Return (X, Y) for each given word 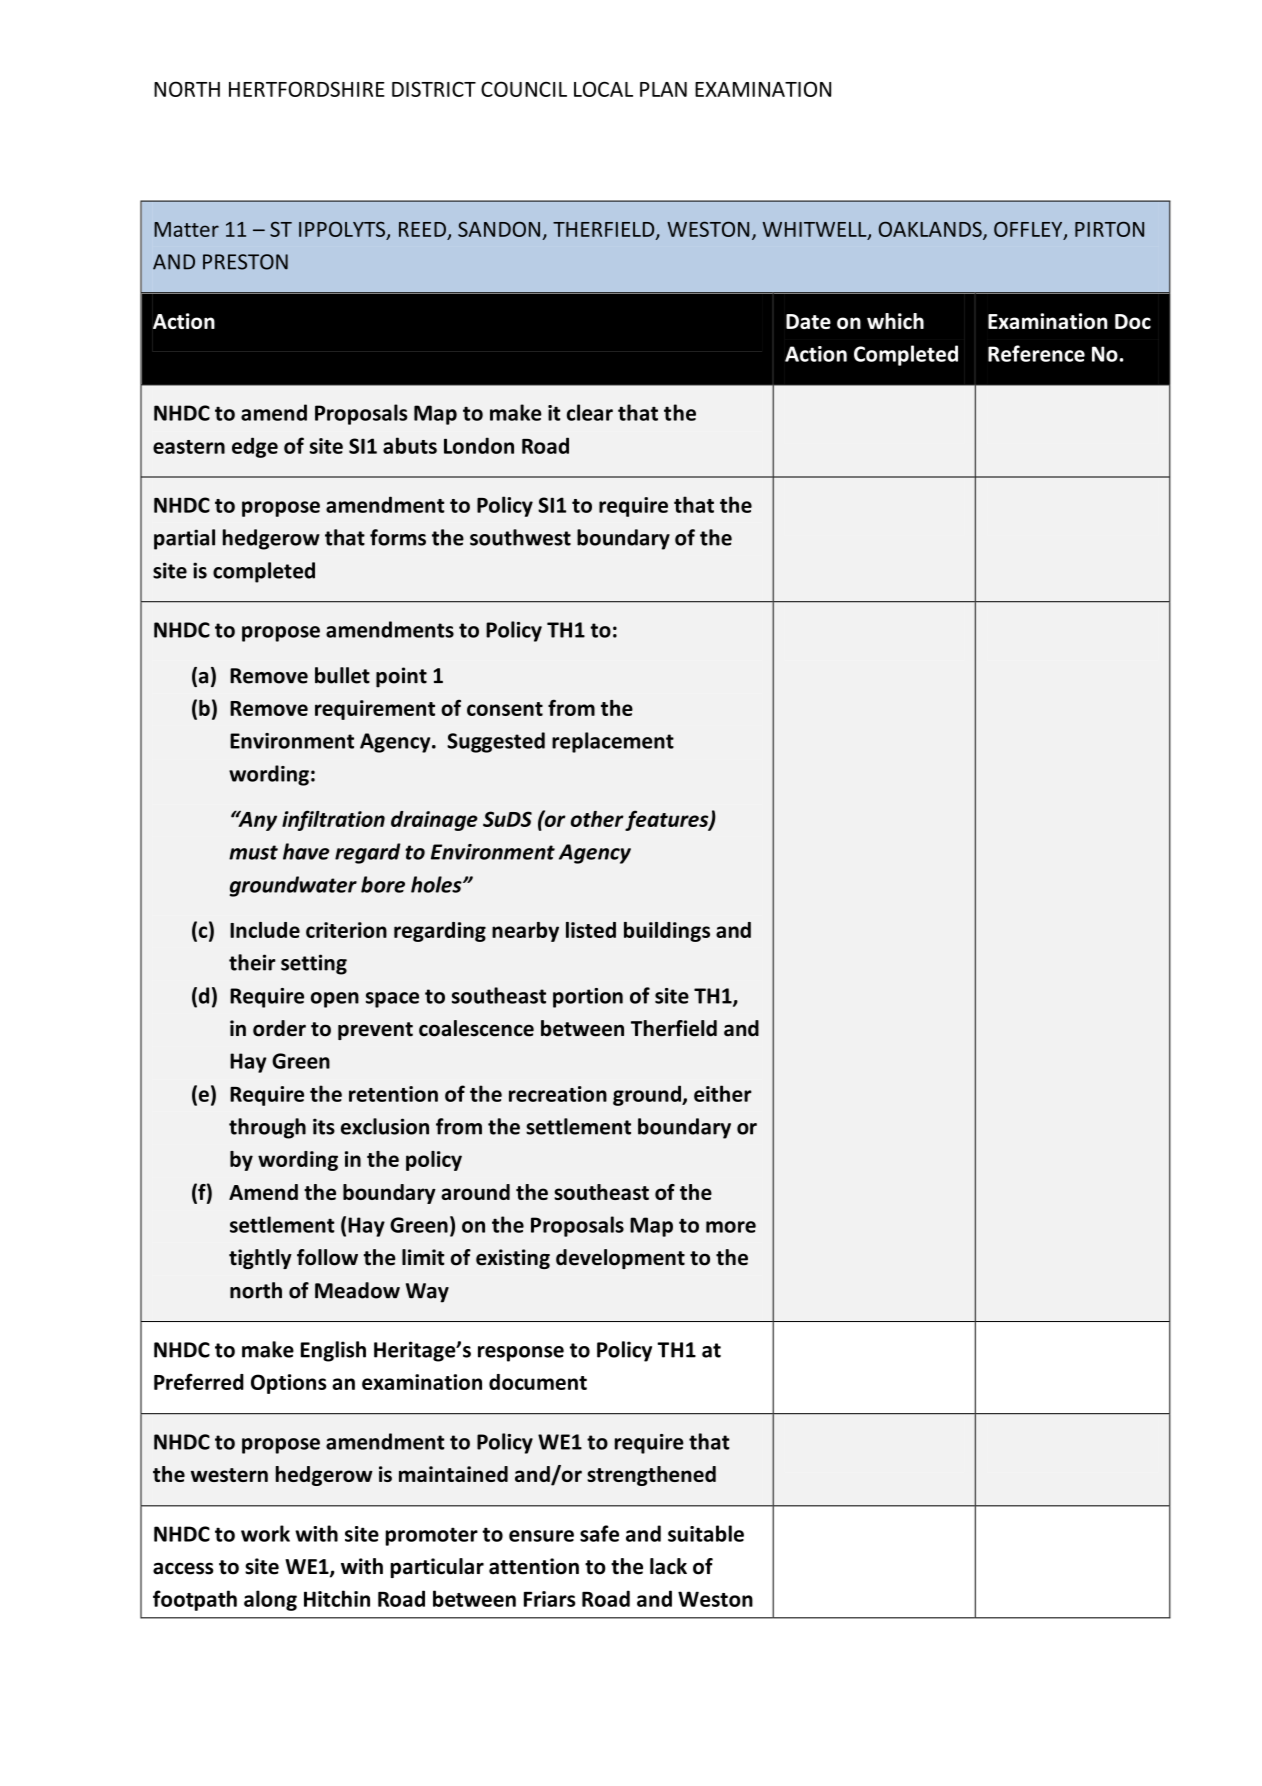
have (306, 851)
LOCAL (603, 89)
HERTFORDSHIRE (307, 89)
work (265, 1533)
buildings (667, 932)
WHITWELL (816, 230)
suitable (706, 1533)
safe (599, 1533)
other (597, 819)
